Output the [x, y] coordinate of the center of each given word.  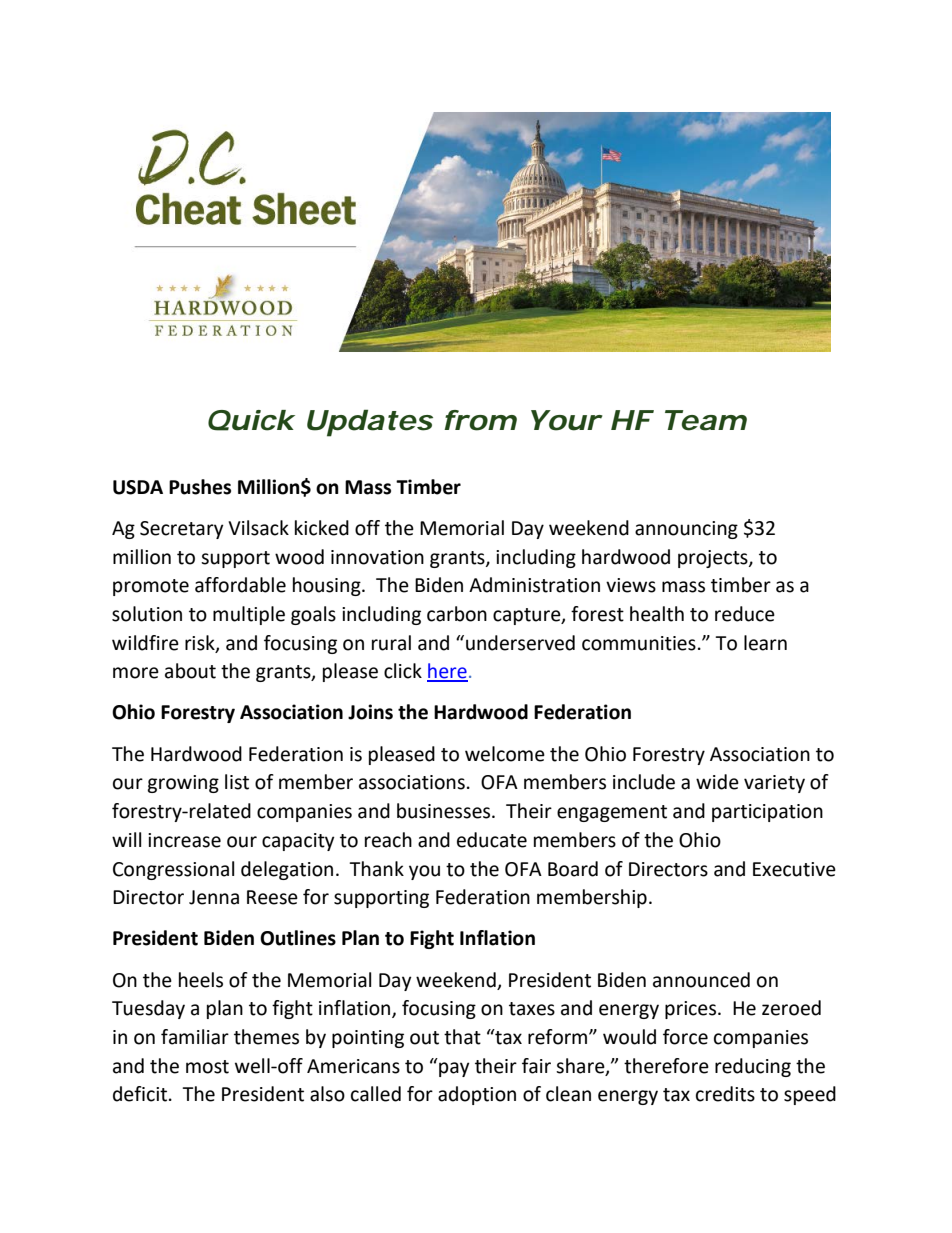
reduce [745, 614]
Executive [794, 869]
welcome [505, 754]
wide [717, 782]
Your [565, 420]
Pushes [200, 487]
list [237, 782]
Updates [370, 423]
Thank [376, 869]
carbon [457, 614]
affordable [240, 585]
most [207, 1067]
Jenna [214, 897]
